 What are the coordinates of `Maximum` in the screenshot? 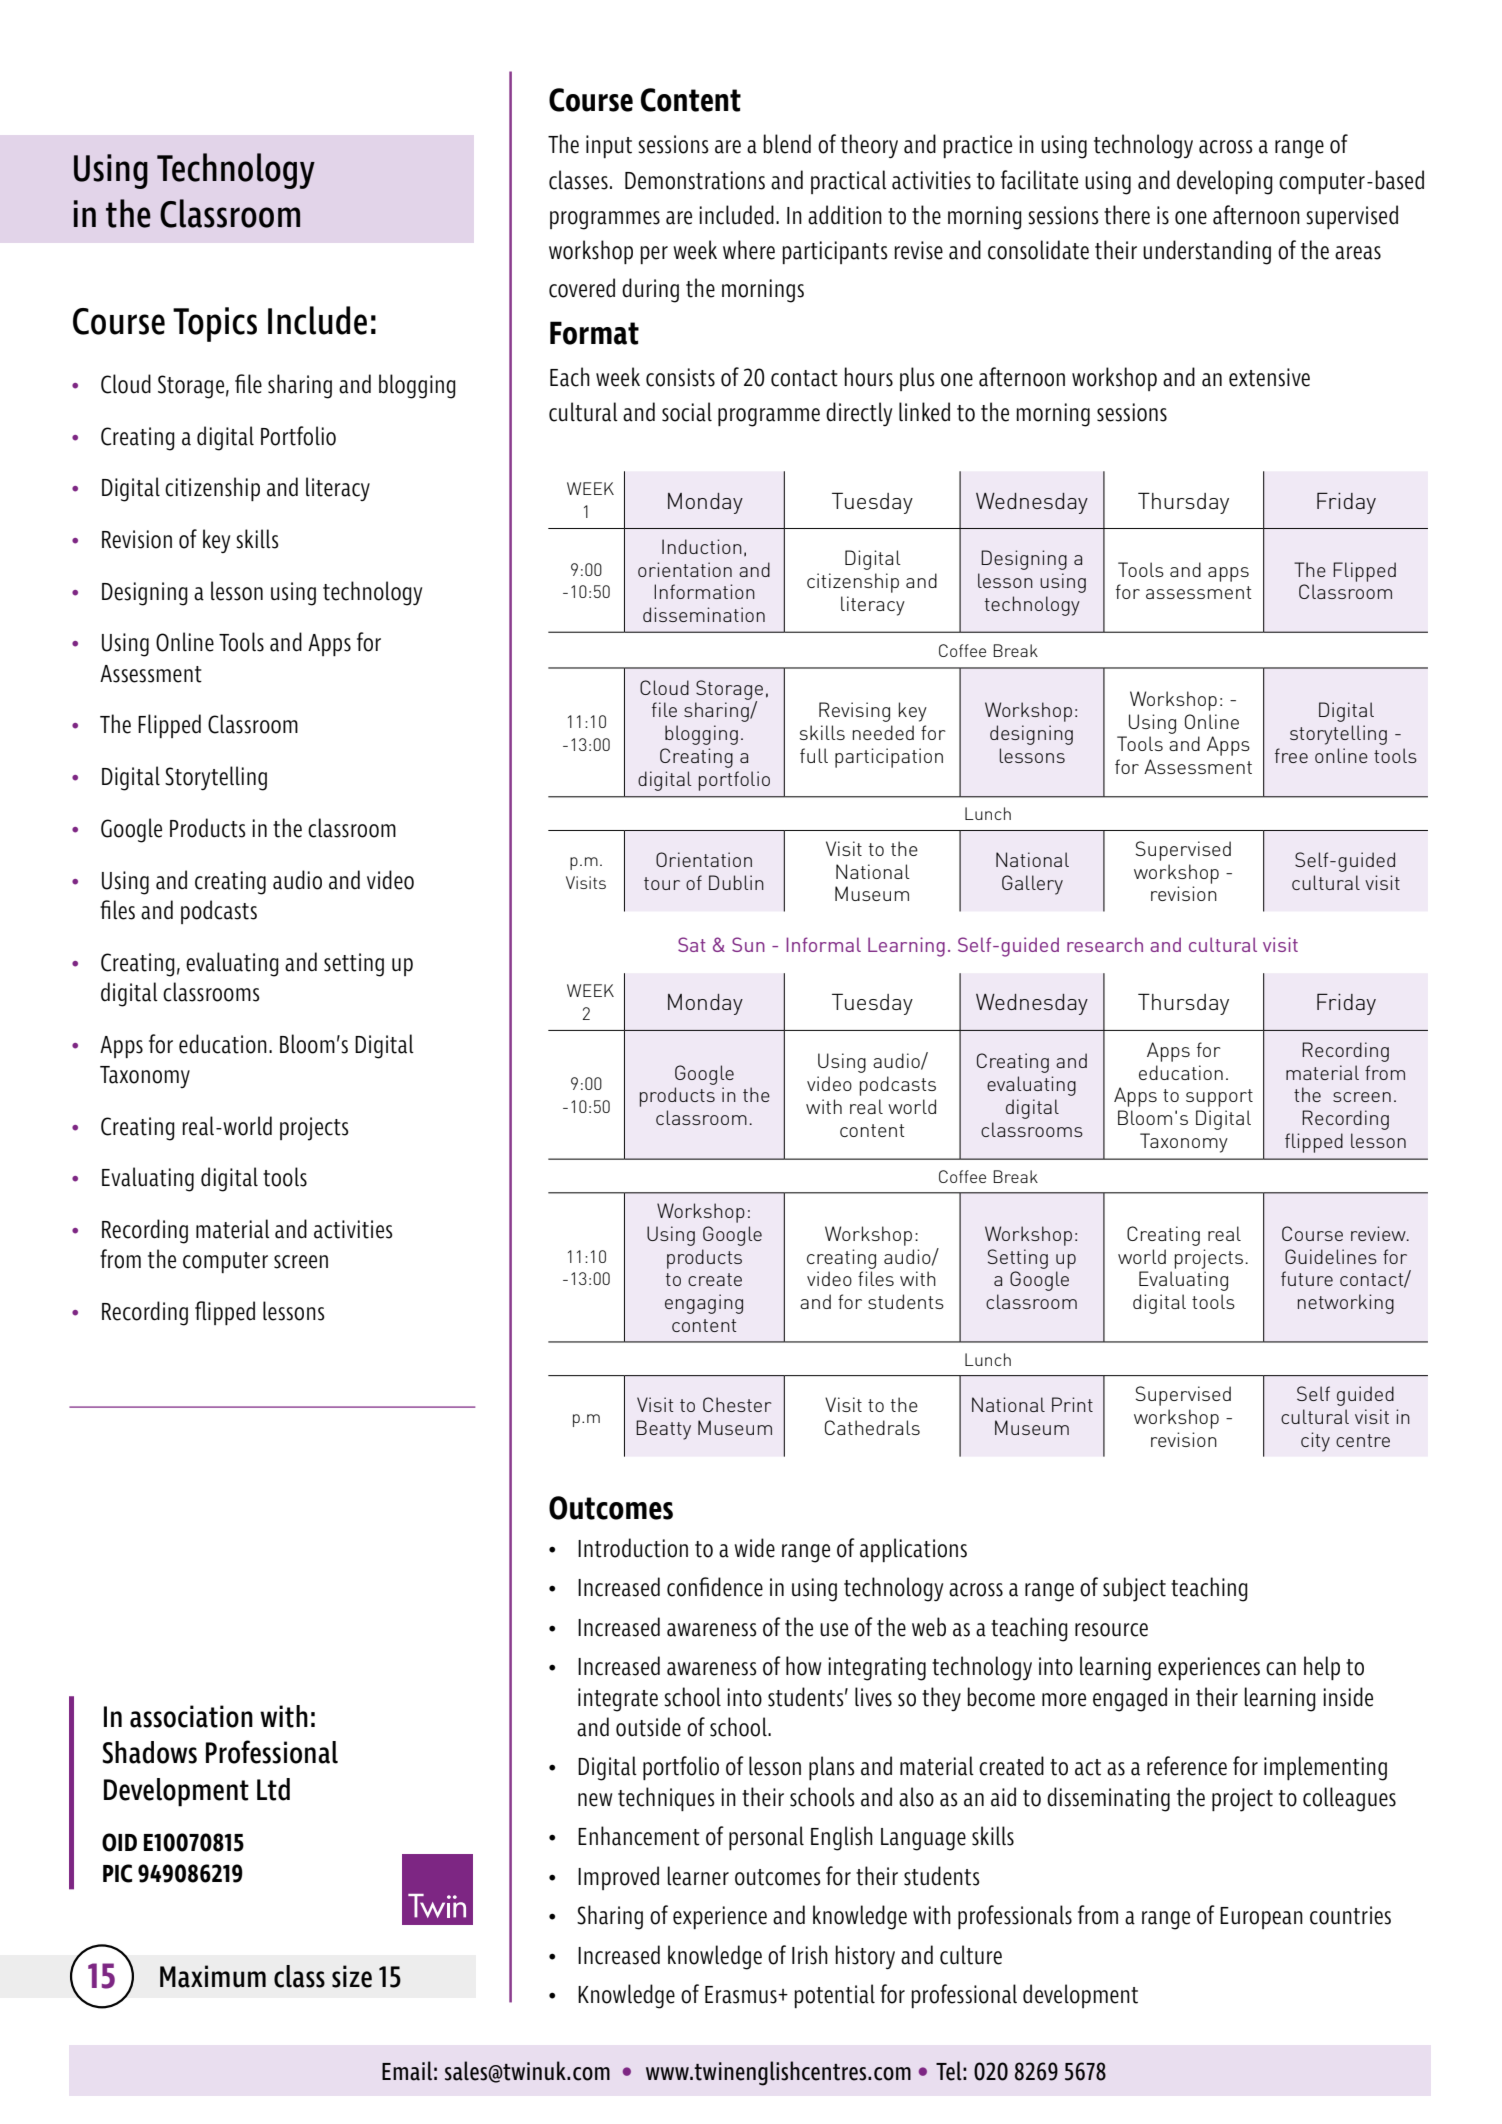 It's located at (213, 1976).
